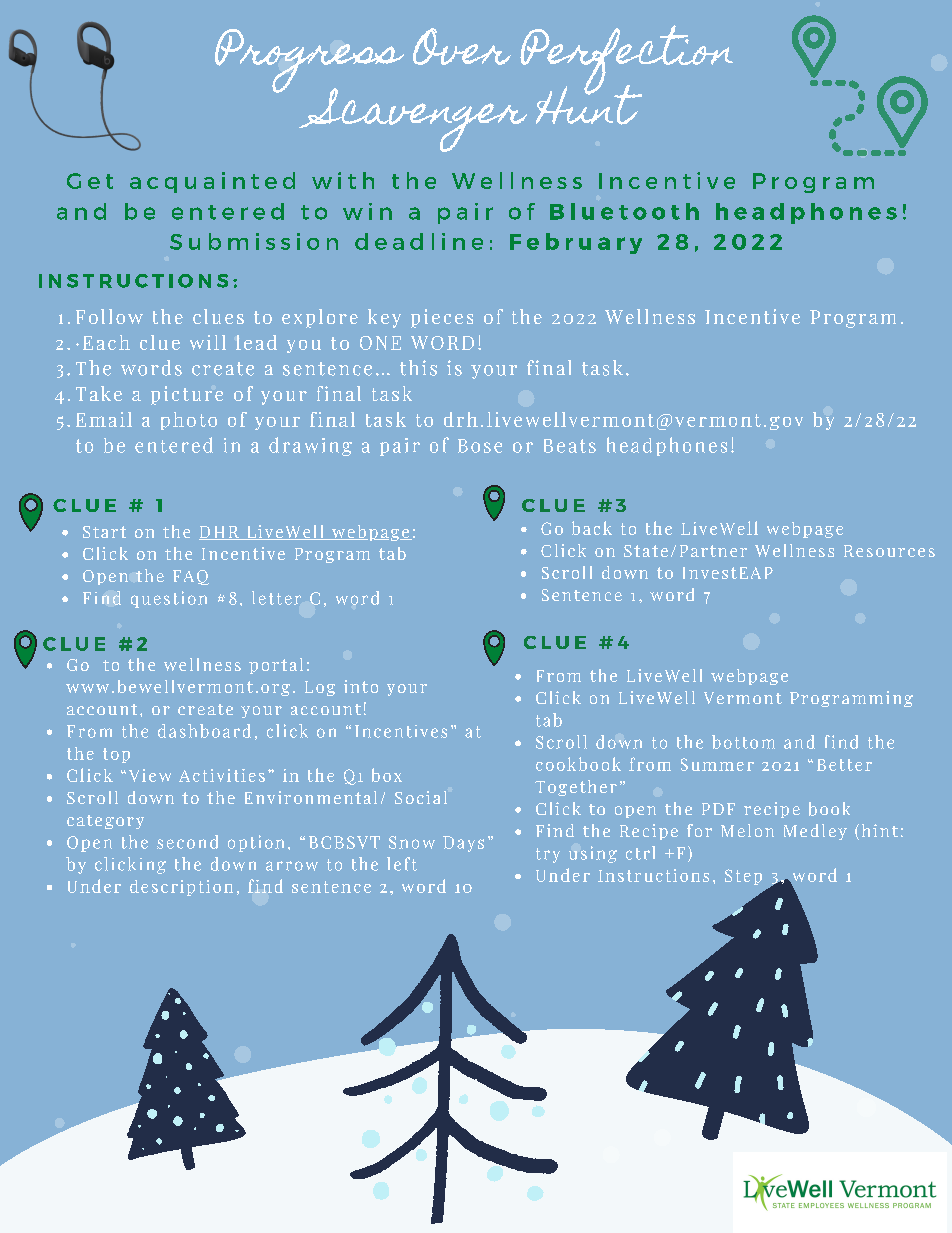  Describe the element at coordinates (463, 844) in the screenshot. I see `Days` at that location.
